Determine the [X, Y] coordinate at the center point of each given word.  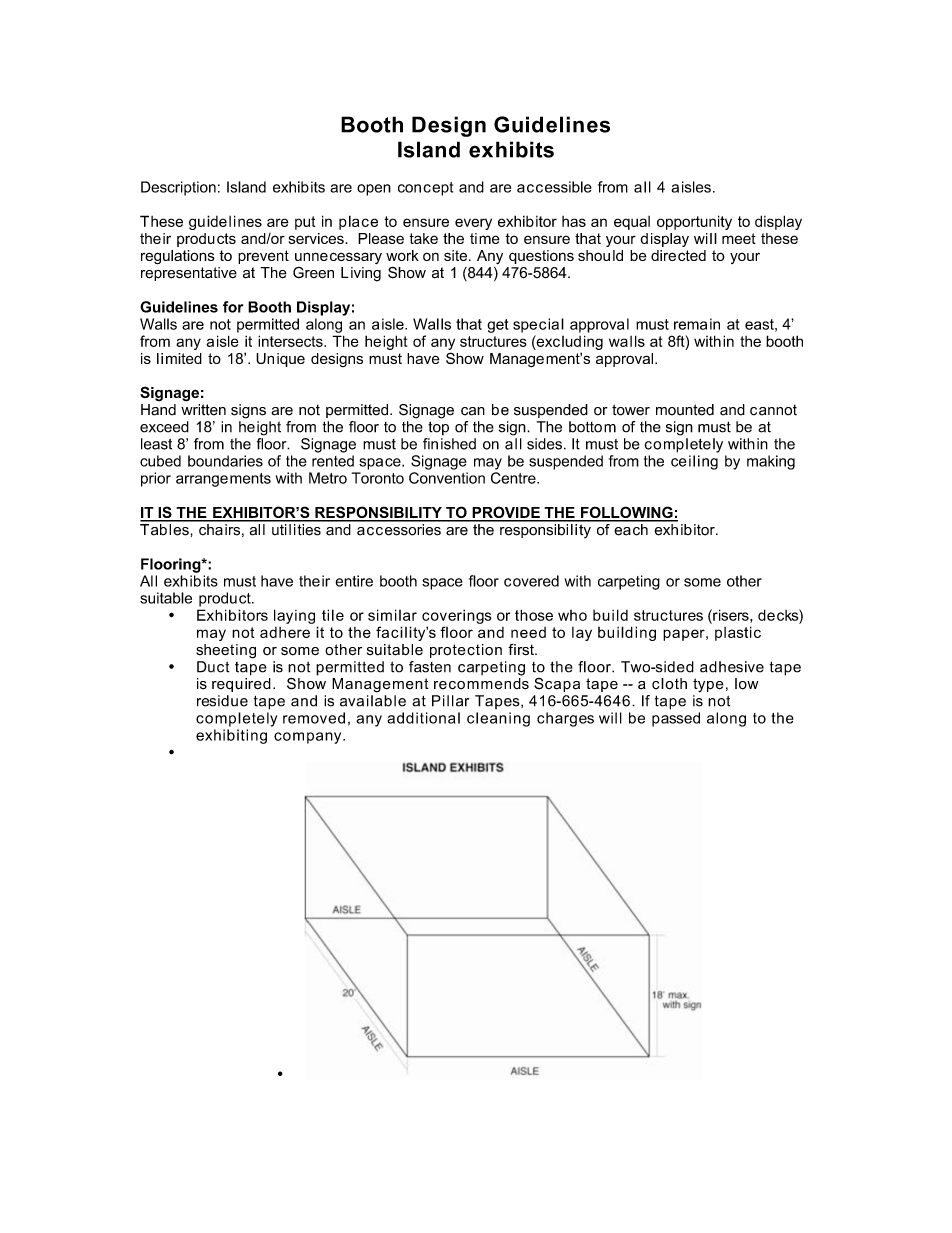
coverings [457, 616]
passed [676, 719]
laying [294, 616]
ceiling [694, 462]
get [498, 326]
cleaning [498, 719]
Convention [447, 478]
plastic [738, 633]
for [233, 307]
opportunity [694, 222]
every [473, 224]
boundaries [225, 461]
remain [697, 324]
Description [178, 188]
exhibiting [231, 736]
